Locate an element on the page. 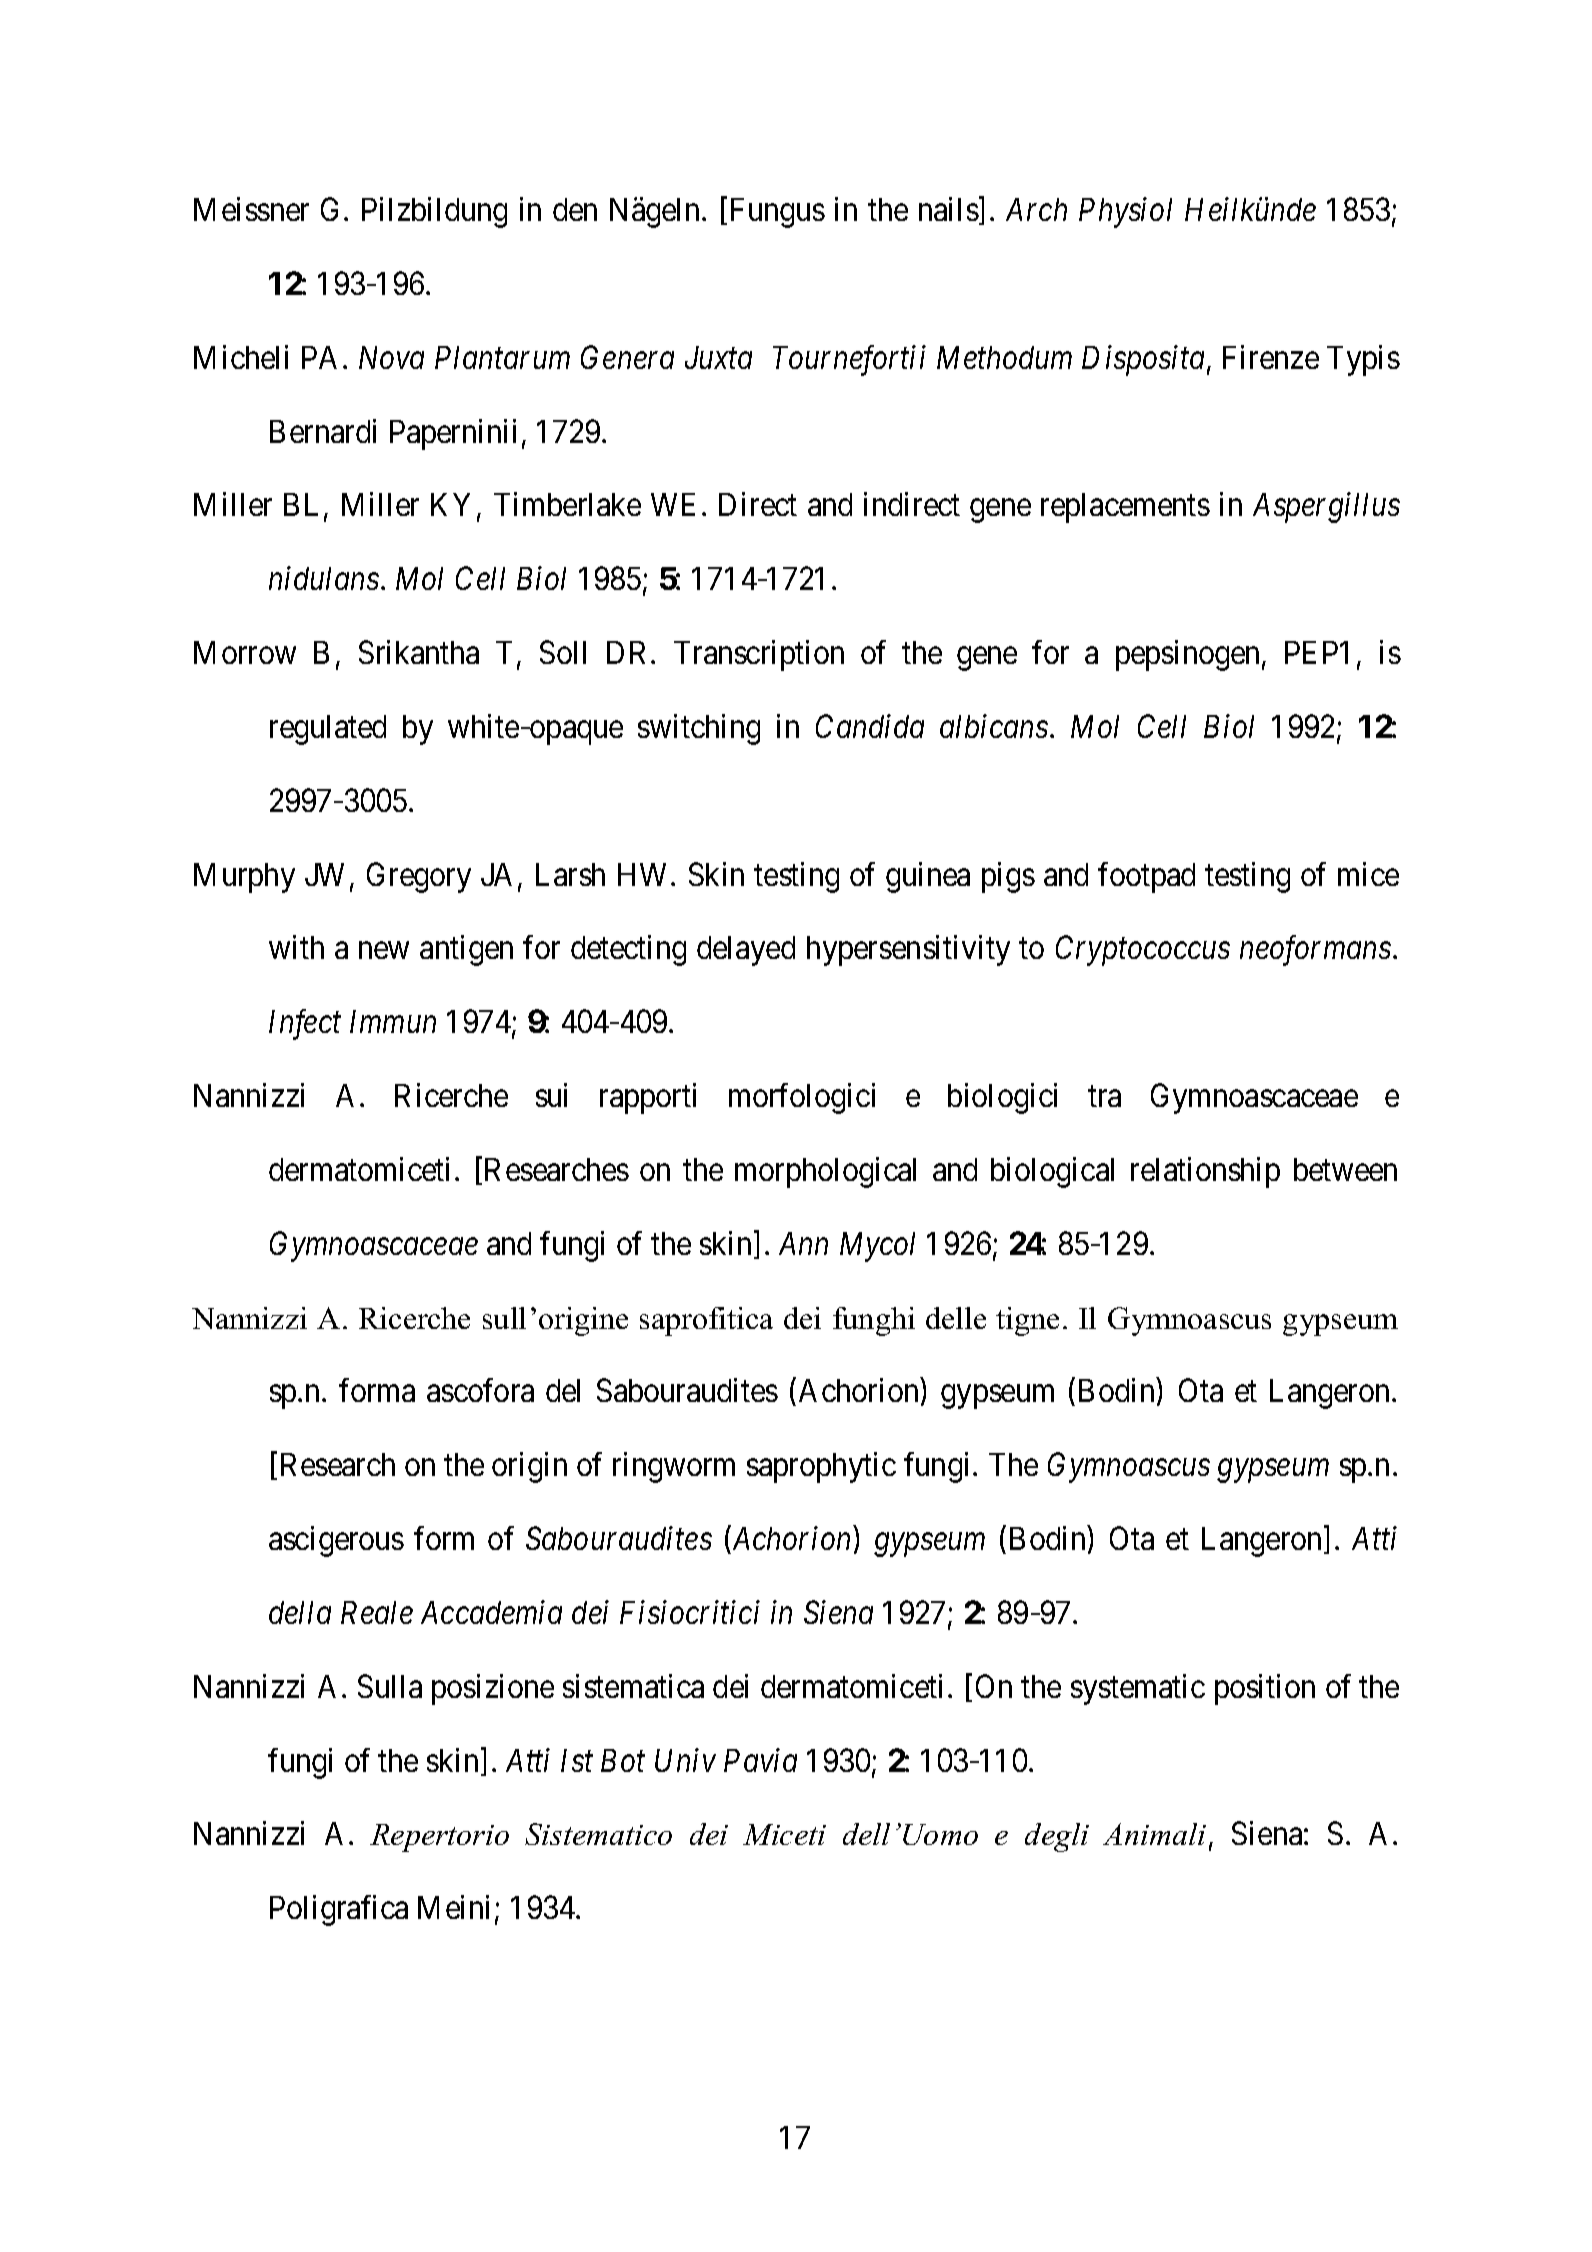  Bot is located at coordinates (623, 1760).
